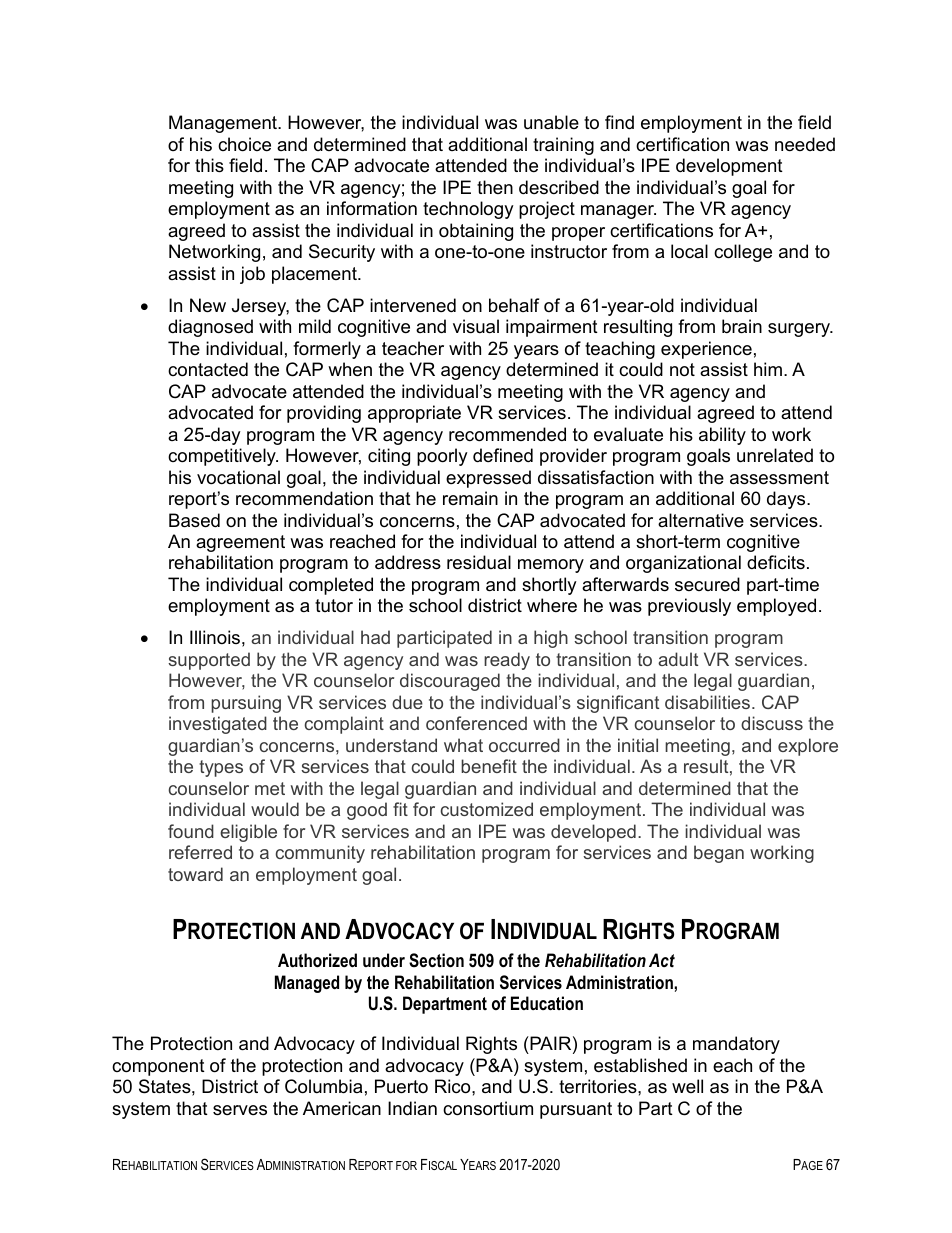 Image resolution: width=952 pixels, height=1233 pixels. What do you see at coordinates (768, 369) in the screenshot?
I see `him` at bounding box center [768, 369].
